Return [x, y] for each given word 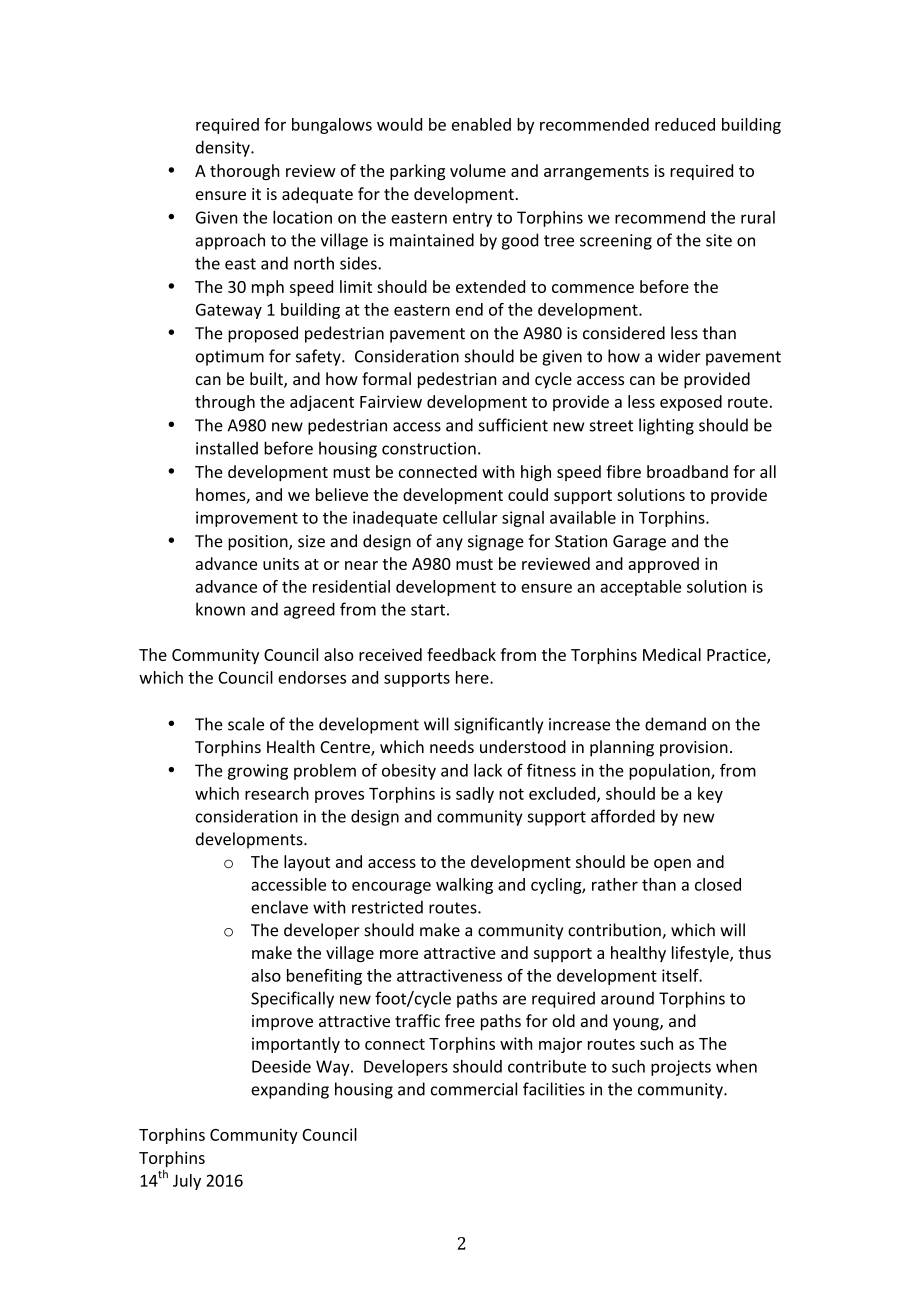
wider [679, 356]
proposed [263, 334]
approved [663, 565]
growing [258, 772]
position [259, 543]
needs [452, 746]
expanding [290, 1090]
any [449, 544]
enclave [279, 907]
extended [490, 286]
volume [478, 170]
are [514, 1000]
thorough [244, 172]
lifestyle [701, 954]
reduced [685, 124]
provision [694, 749]
